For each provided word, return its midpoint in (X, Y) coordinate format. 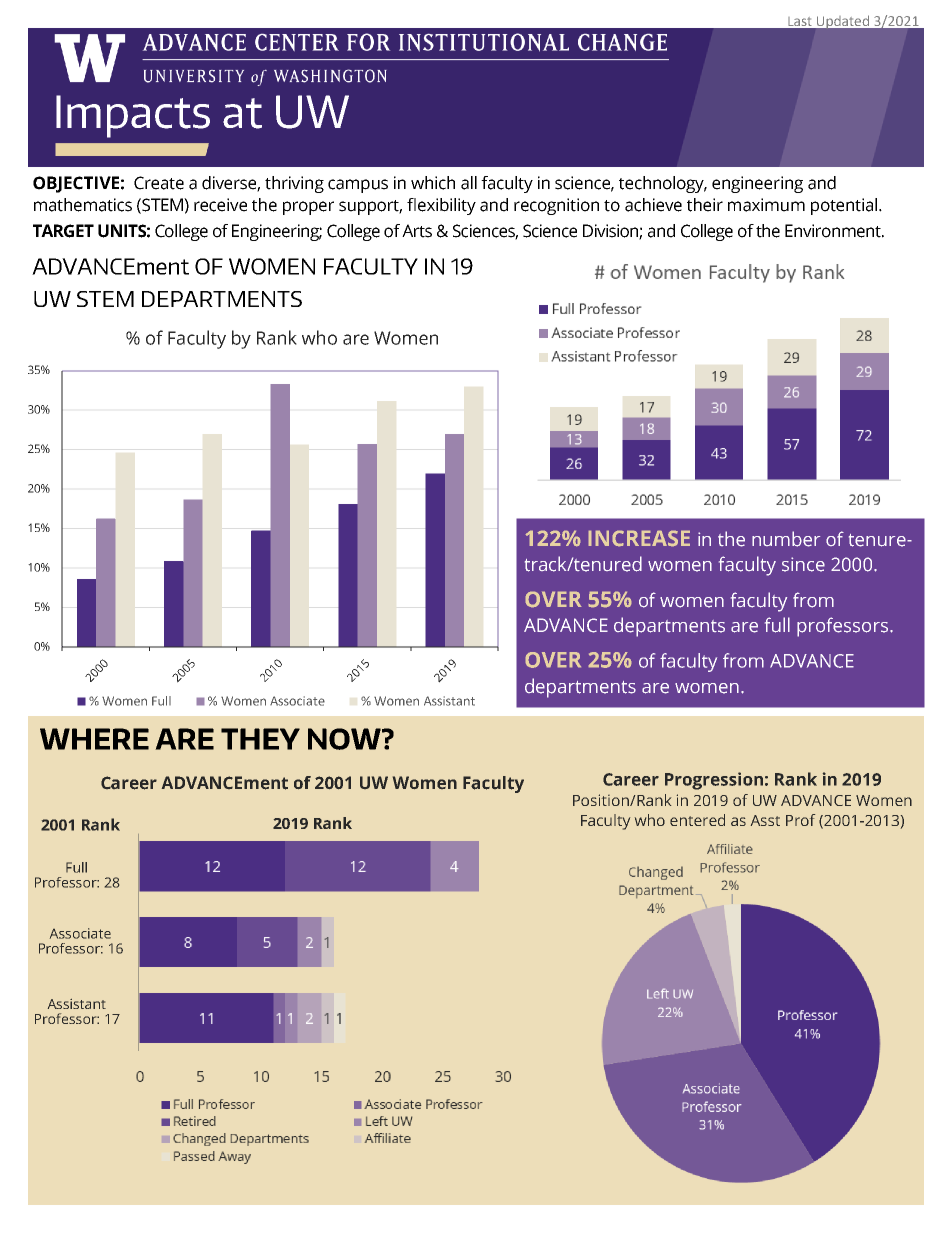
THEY (260, 739)
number (786, 539)
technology (663, 184)
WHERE (94, 739)
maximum (766, 205)
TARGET (63, 231)
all (469, 183)
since (803, 564)
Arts (417, 231)
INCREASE (639, 538)
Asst (765, 820)
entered (697, 820)
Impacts (133, 116)
